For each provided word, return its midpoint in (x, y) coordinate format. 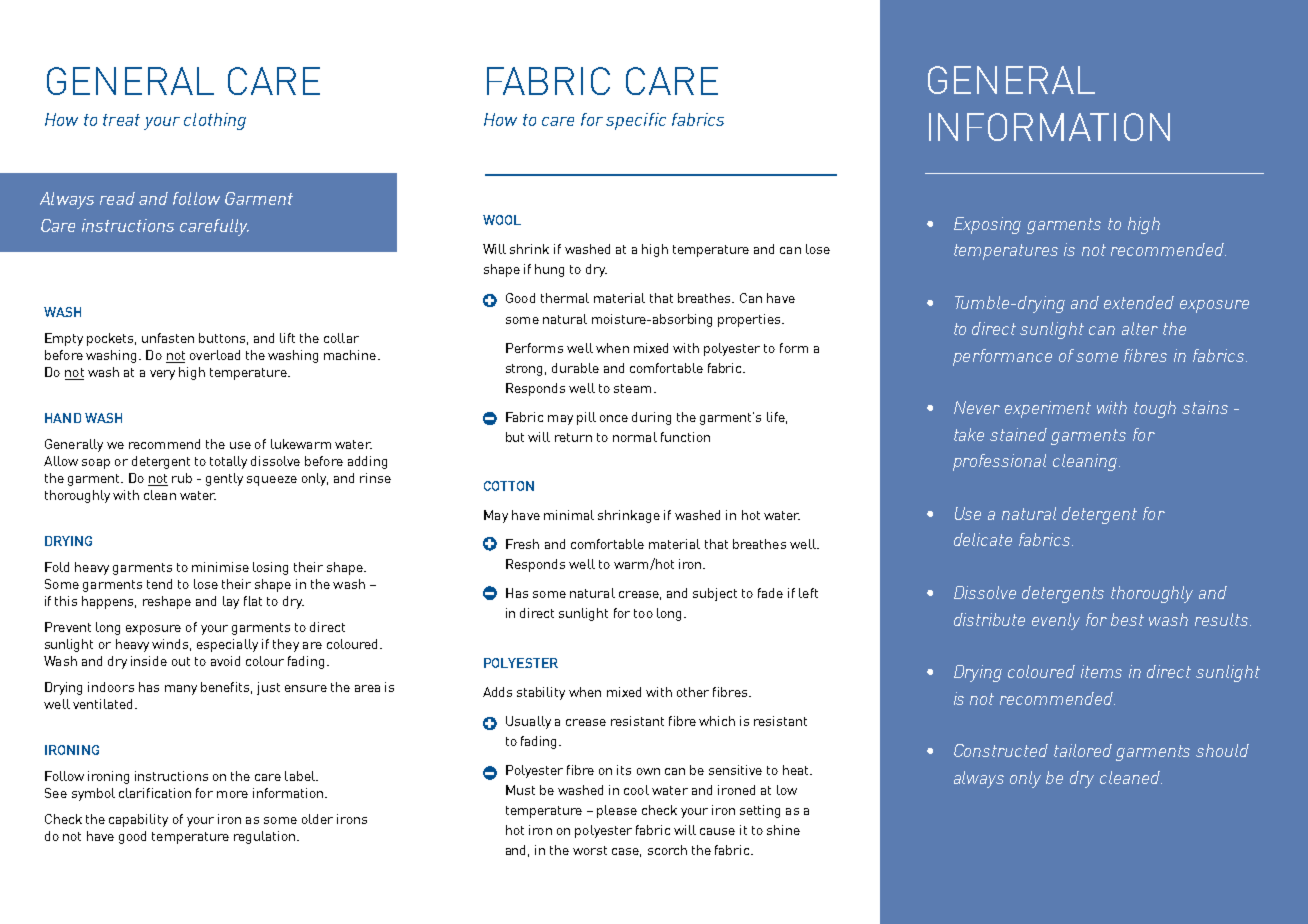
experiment (1048, 409)
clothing (215, 121)
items (1101, 671)
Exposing (987, 225)
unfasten (168, 338)
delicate (983, 539)
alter (1140, 328)
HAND (63, 418)
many (181, 690)
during (651, 418)
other (693, 692)
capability (138, 820)
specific (636, 121)
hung (549, 270)
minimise (220, 567)
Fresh (522, 544)
